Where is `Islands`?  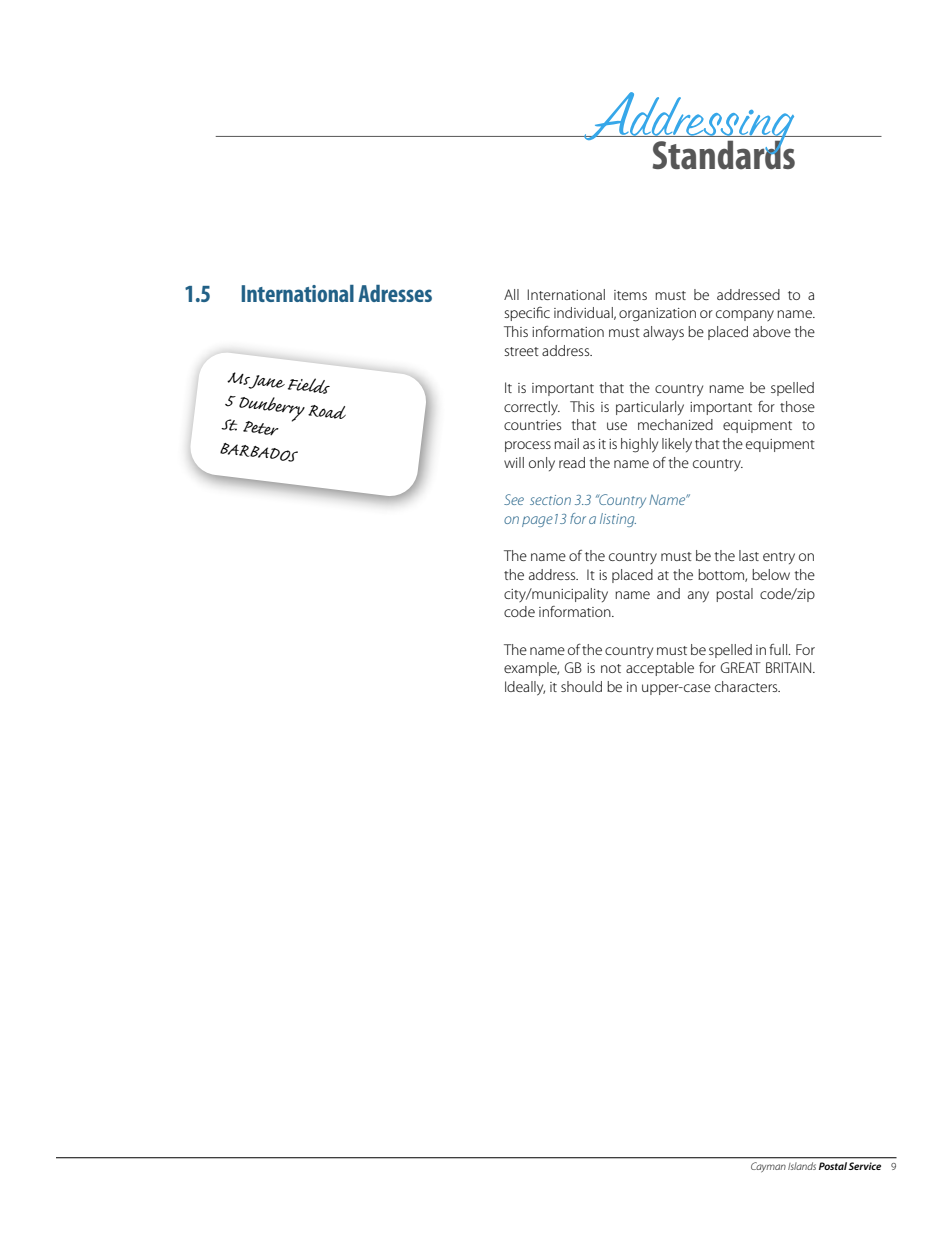 Islands is located at coordinates (802, 1166).
